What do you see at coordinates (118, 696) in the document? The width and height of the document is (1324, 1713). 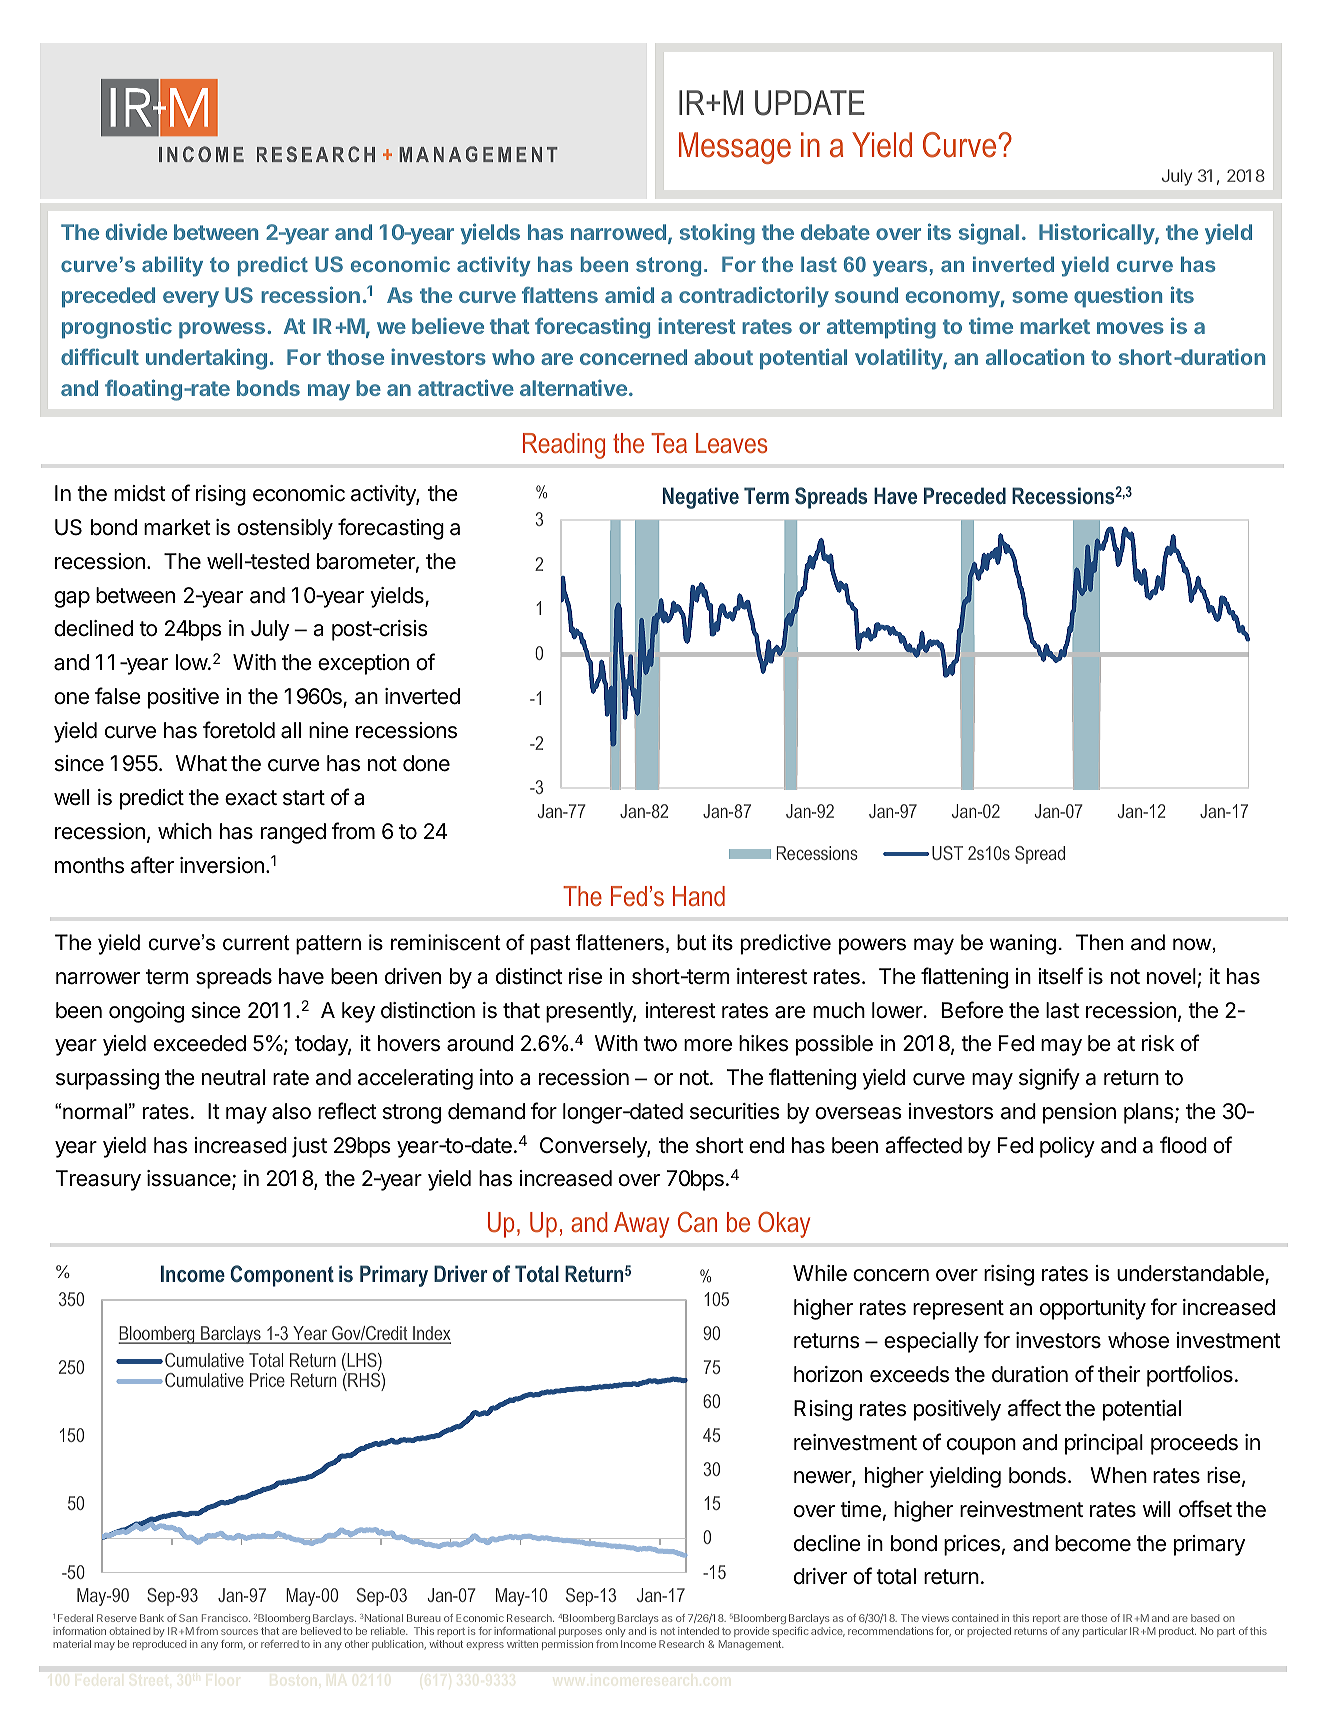 I see `false` at bounding box center [118, 696].
